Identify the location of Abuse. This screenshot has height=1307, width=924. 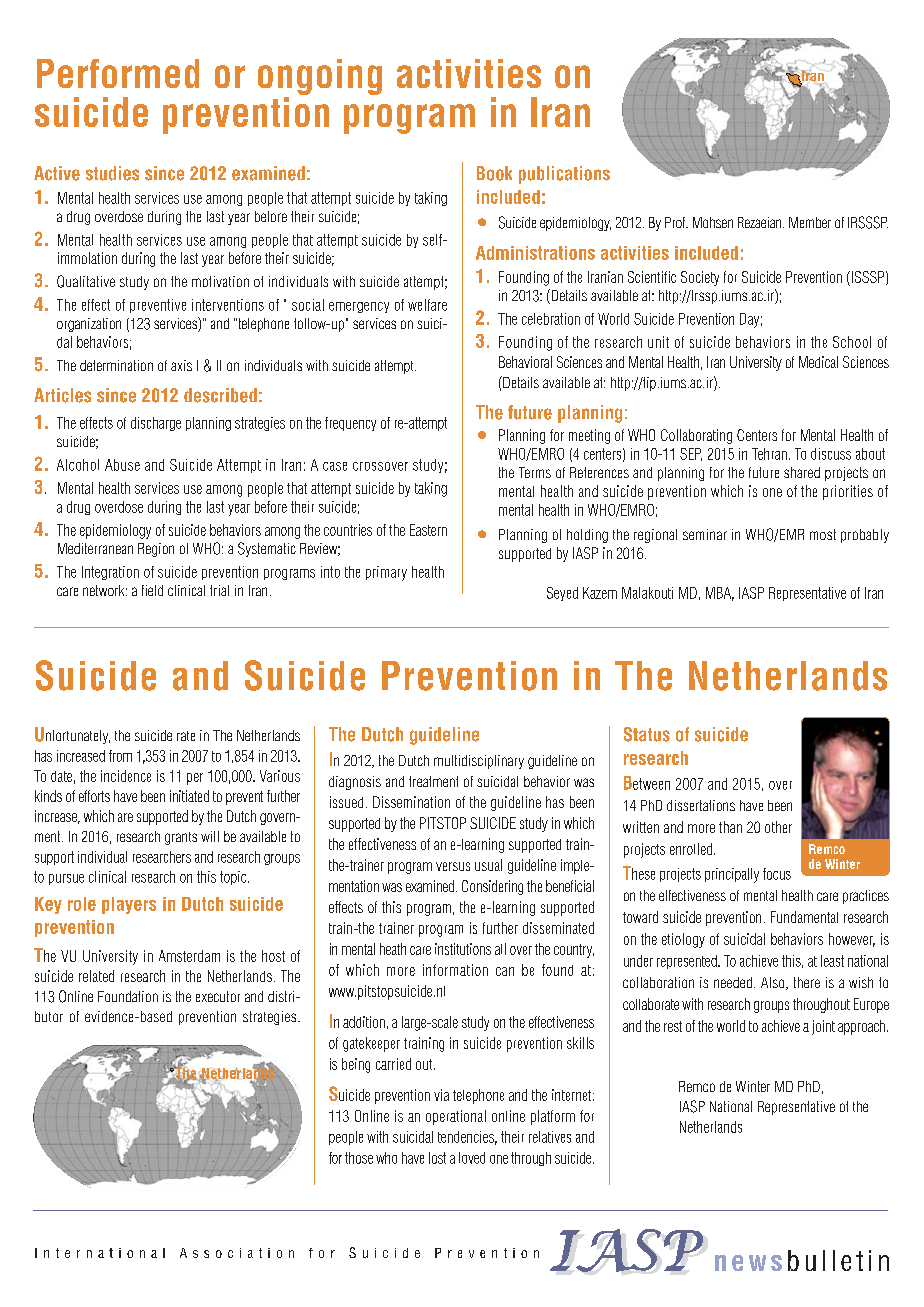
(122, 465).
